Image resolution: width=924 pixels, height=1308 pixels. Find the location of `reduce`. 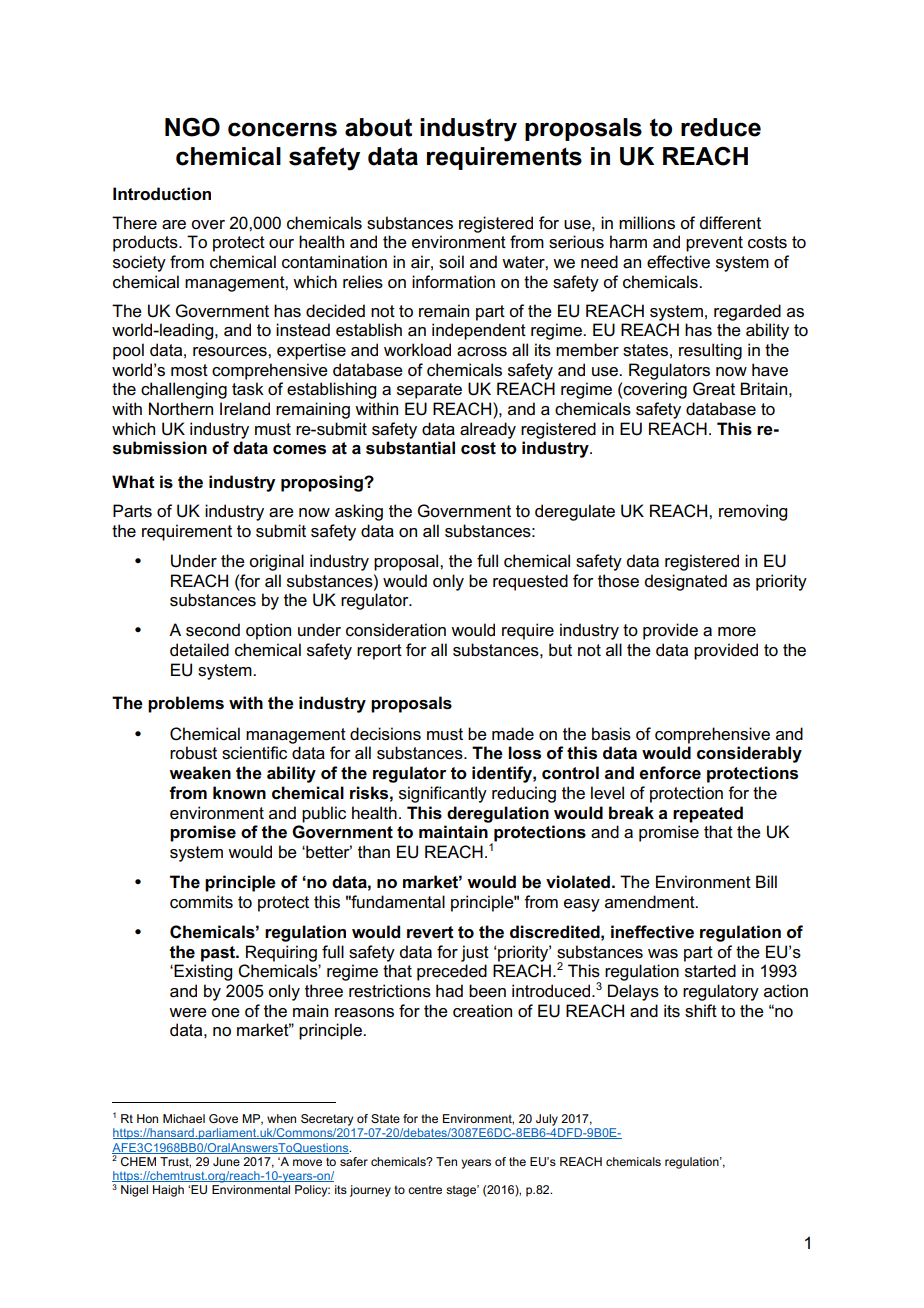

reduce is located at coordinates (721, 127).
